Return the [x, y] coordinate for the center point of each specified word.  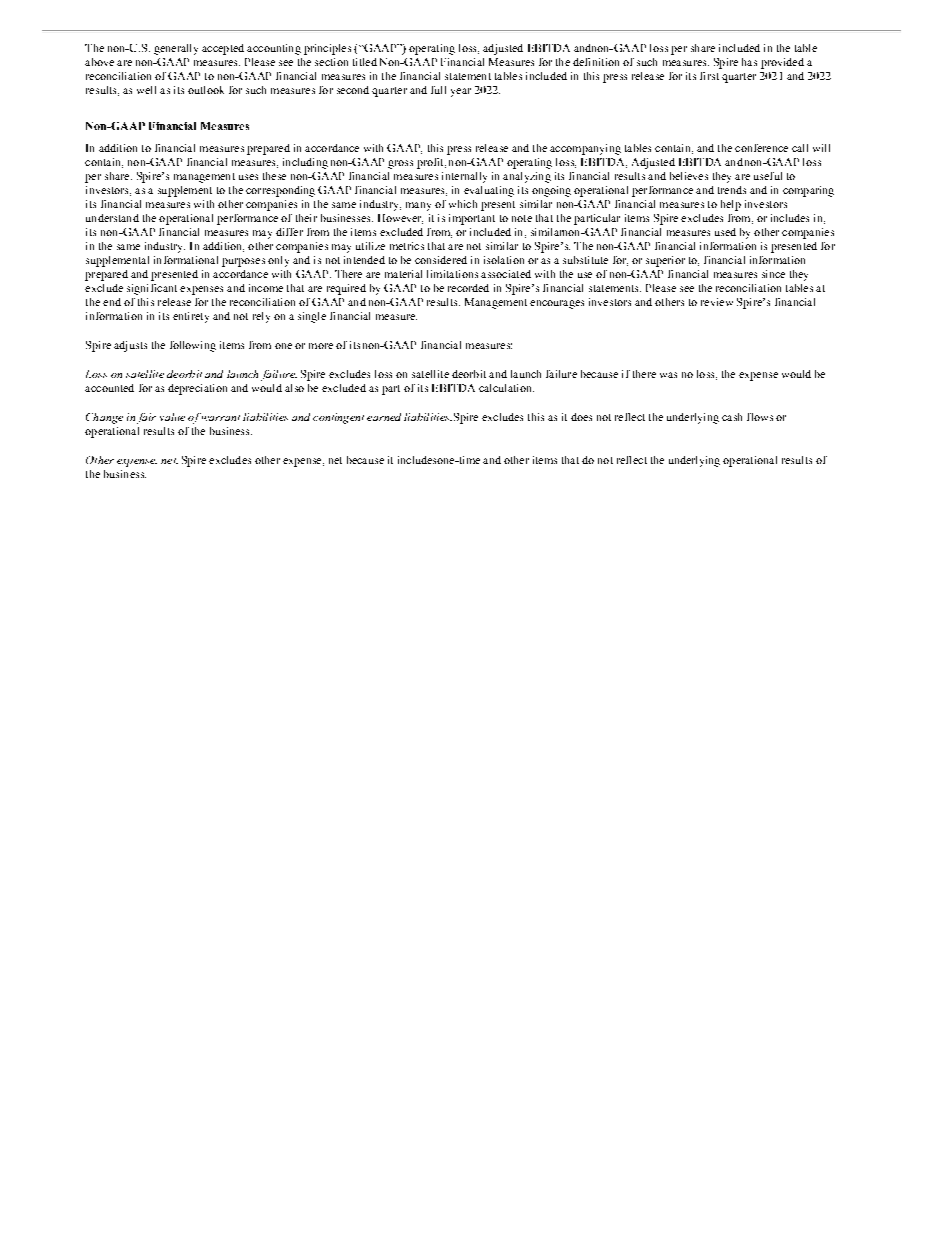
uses [248, 177]
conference [761, 148]
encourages [557, 304]
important [472, 219]
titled [365, 62]
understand [112, 218]
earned [384, 417]
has [749, 62]
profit [431, 163]
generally [176, 49]
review [717, 302]
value [172, 417]
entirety [191, 317]
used [725, 232]
